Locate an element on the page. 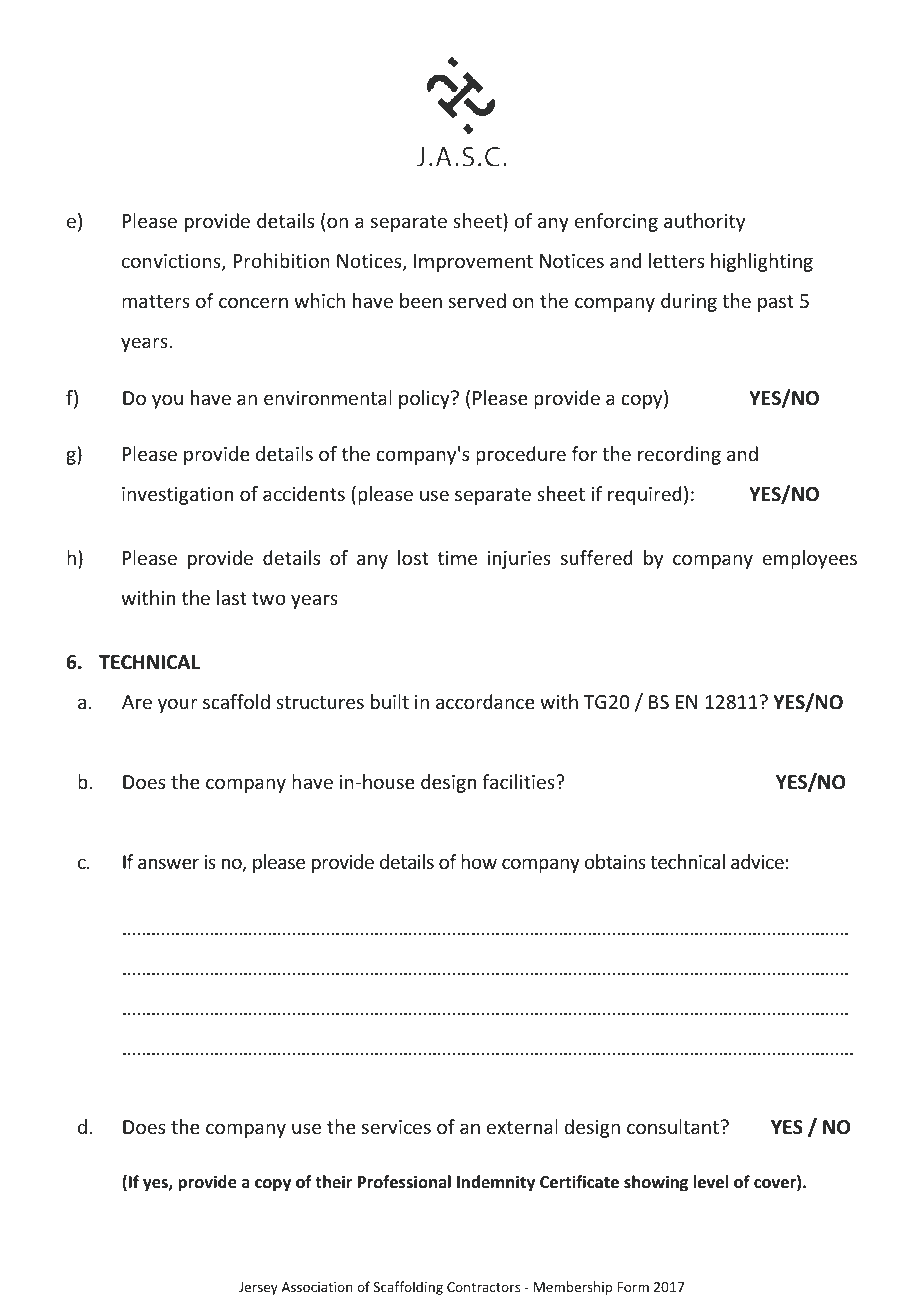  Jersey is located at coordinates (258, 1288).
